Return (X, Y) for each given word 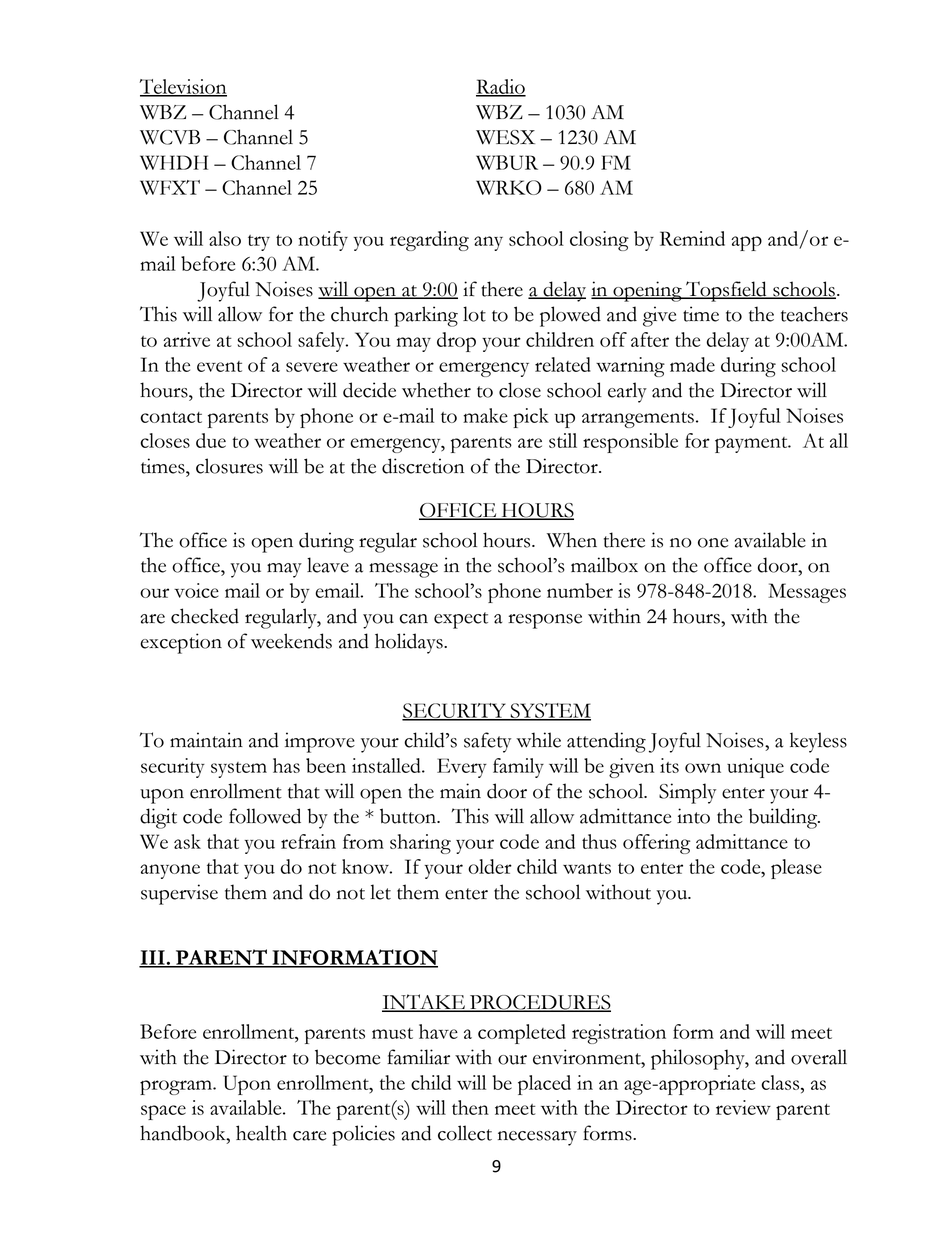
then (470, 1107)
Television (183, 87)
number (580, 590)
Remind (692, 238)
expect (461, 620)
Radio (501, 87)
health (261, 1133)
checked (205, 616)
